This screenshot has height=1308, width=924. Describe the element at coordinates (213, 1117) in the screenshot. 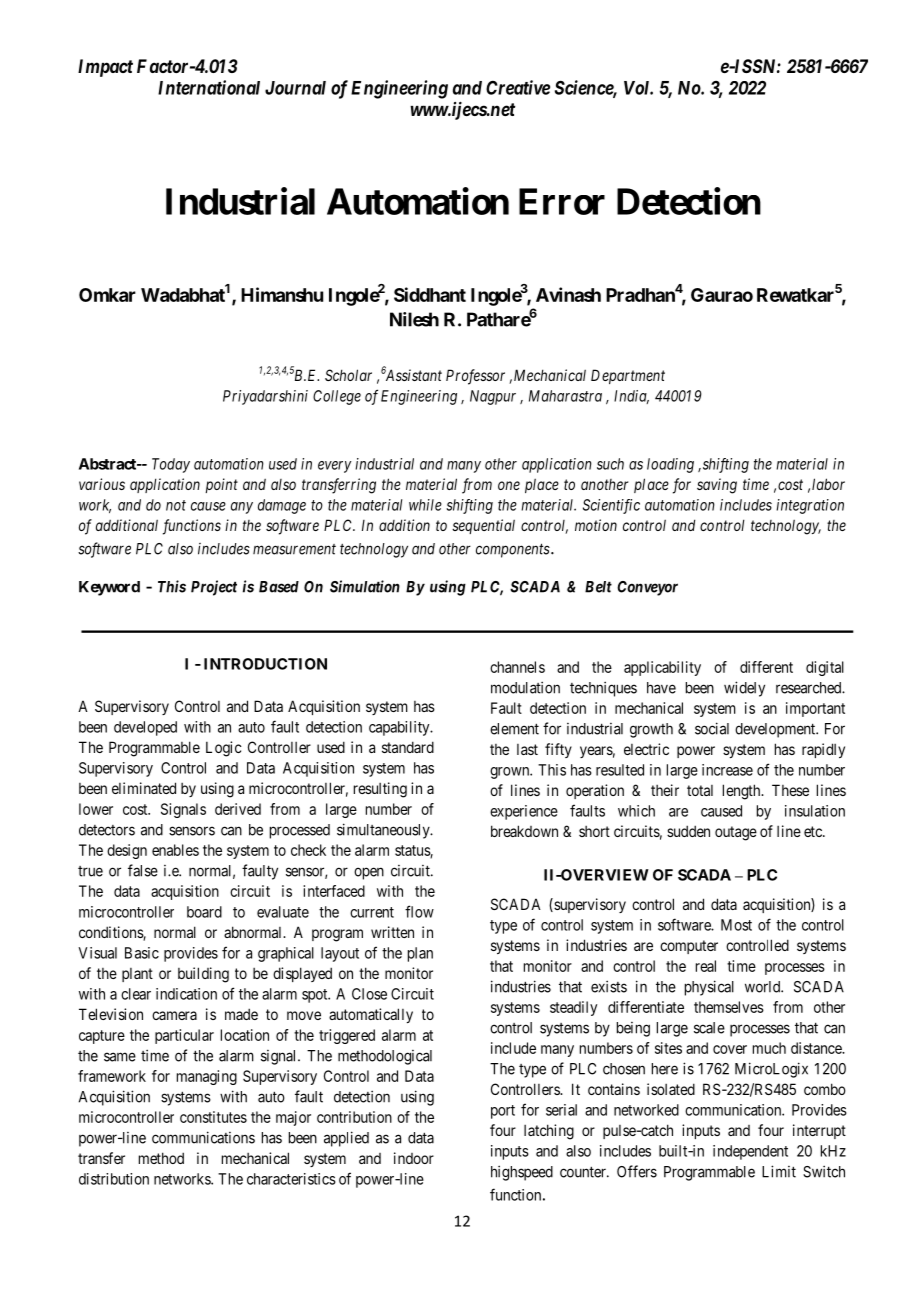

I see `constitutes` at that location.
